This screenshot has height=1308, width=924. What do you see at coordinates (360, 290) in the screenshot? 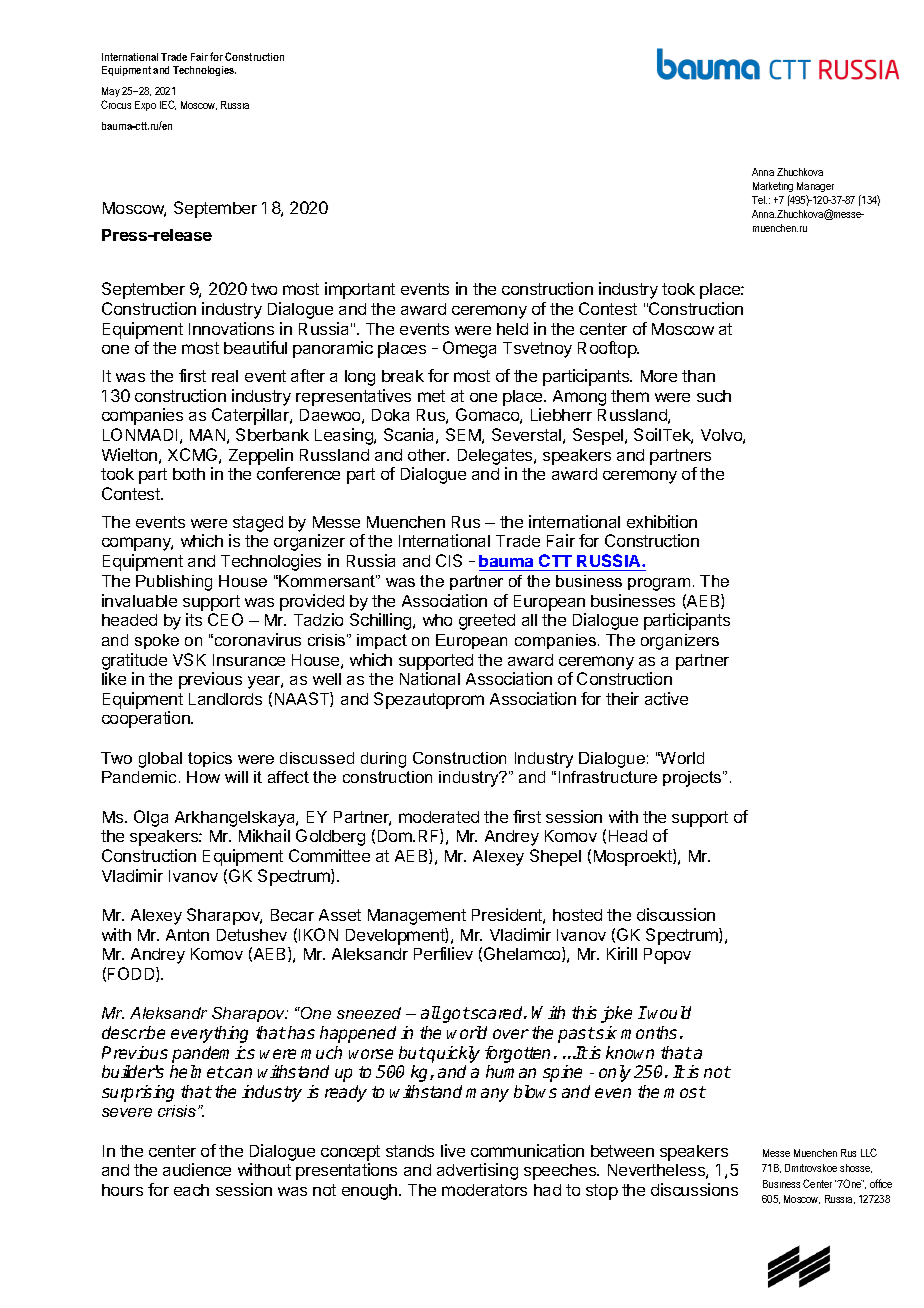
I see `important` at bounding box center [360, 290].
